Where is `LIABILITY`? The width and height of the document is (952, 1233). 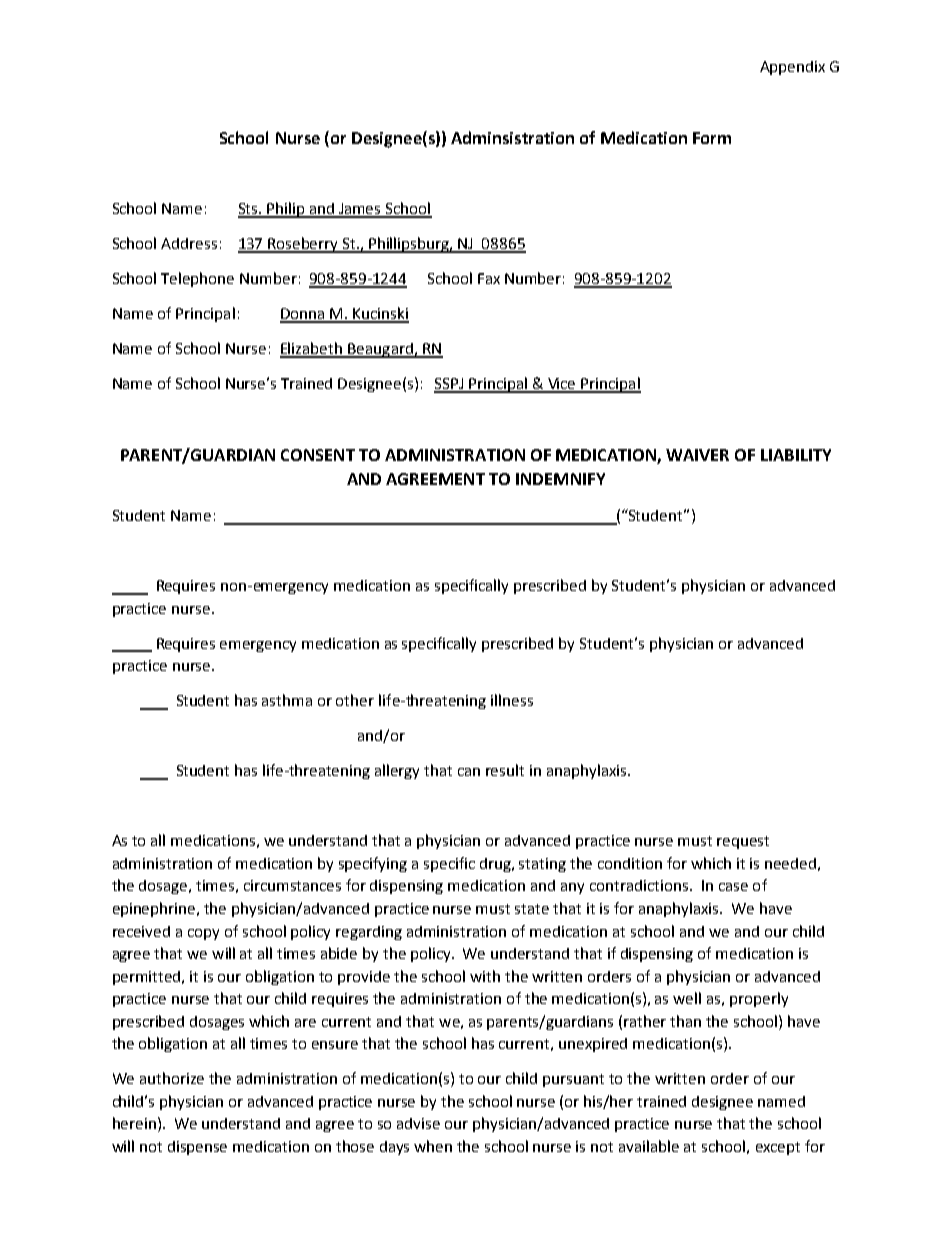
LIABILITY is located at coordinates (796, 455).
